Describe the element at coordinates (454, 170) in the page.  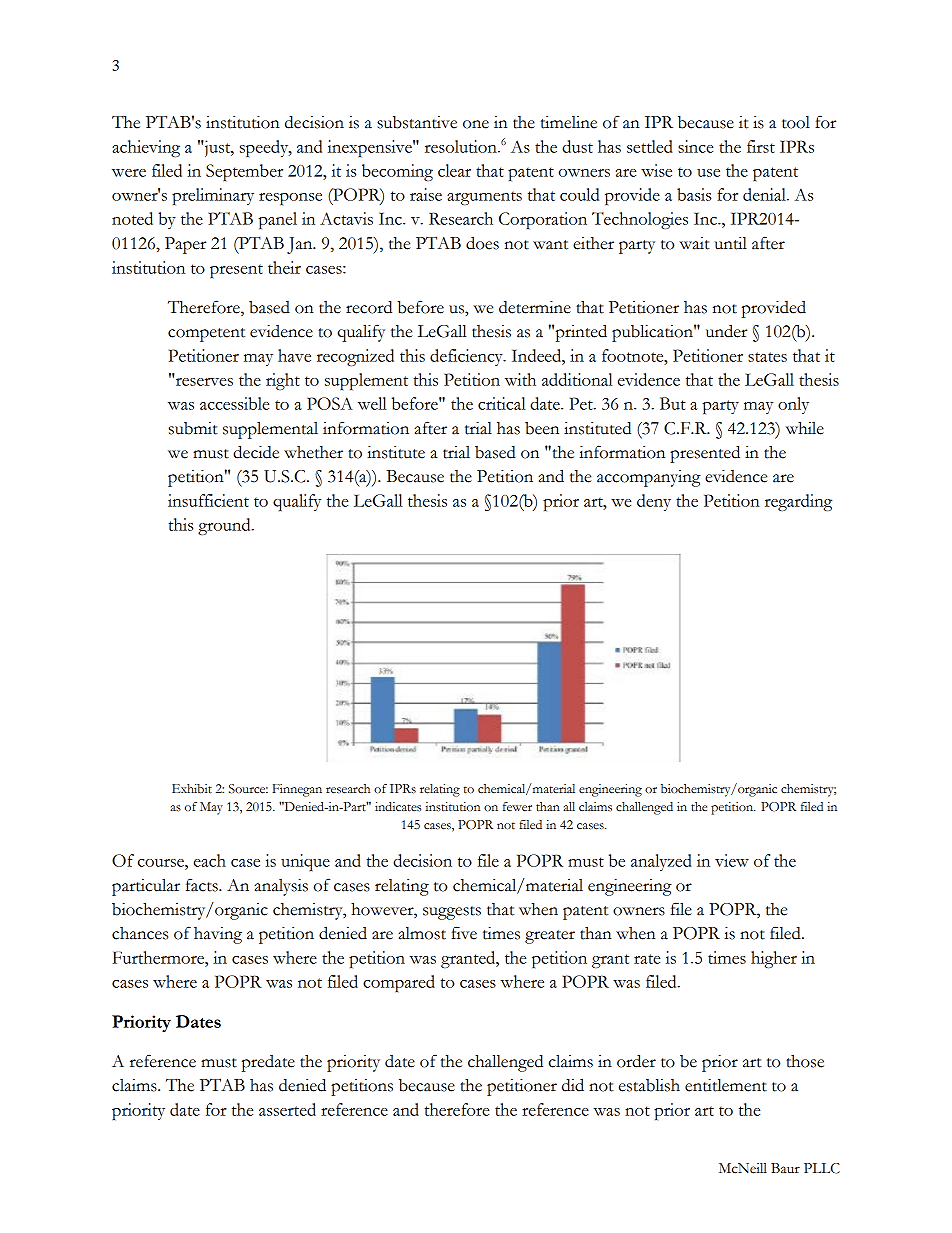
I see `clear` at that location.
